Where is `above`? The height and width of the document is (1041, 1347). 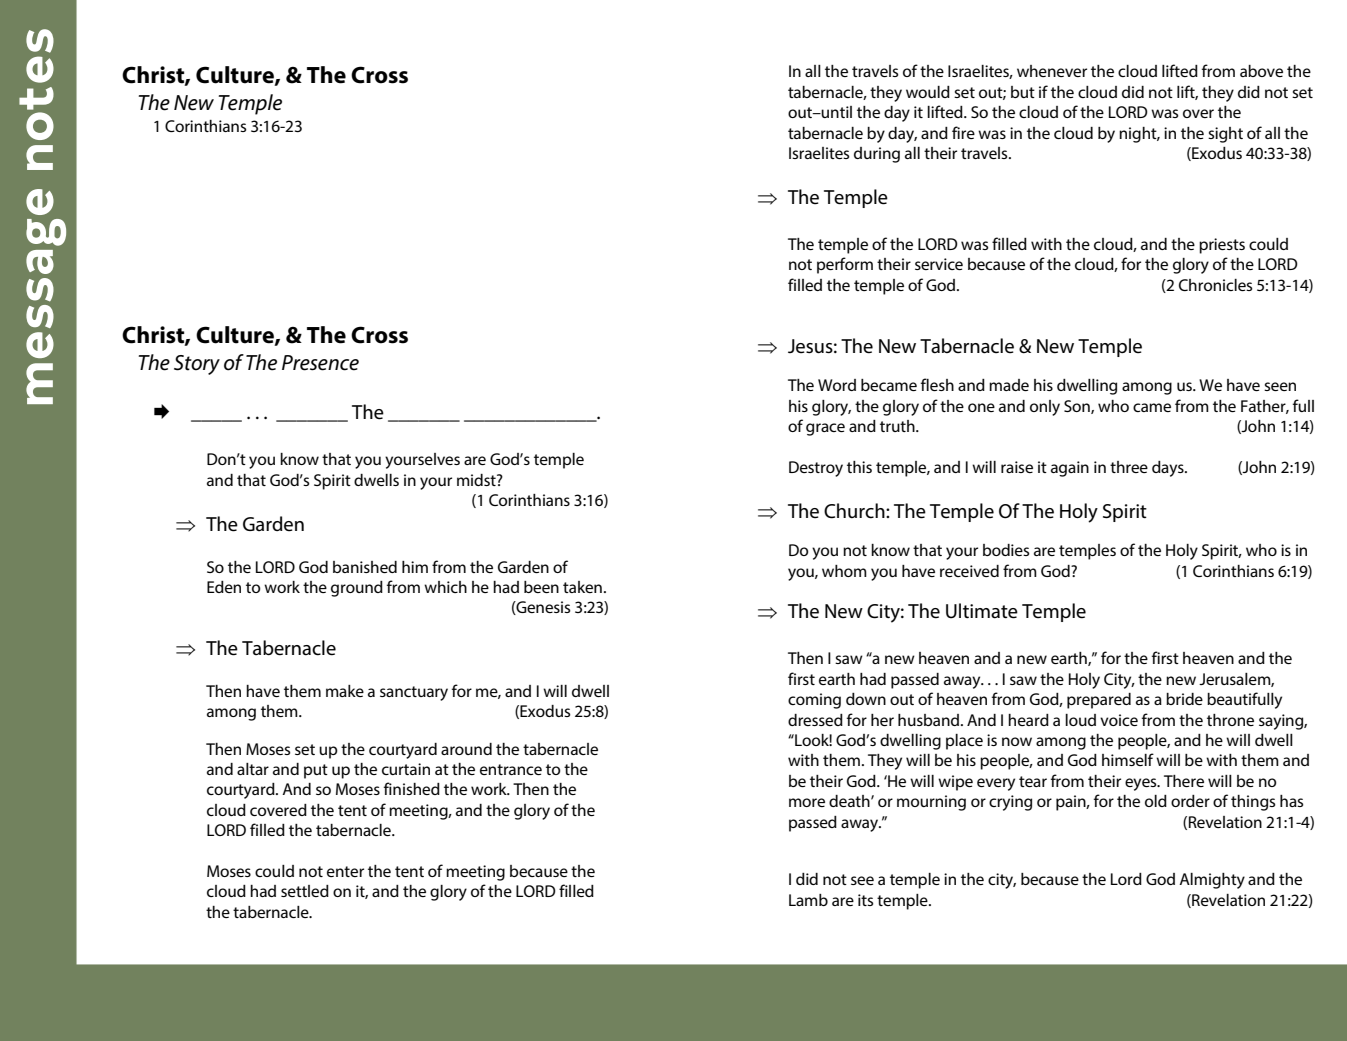 above is located at coordinates (1261, 71).
